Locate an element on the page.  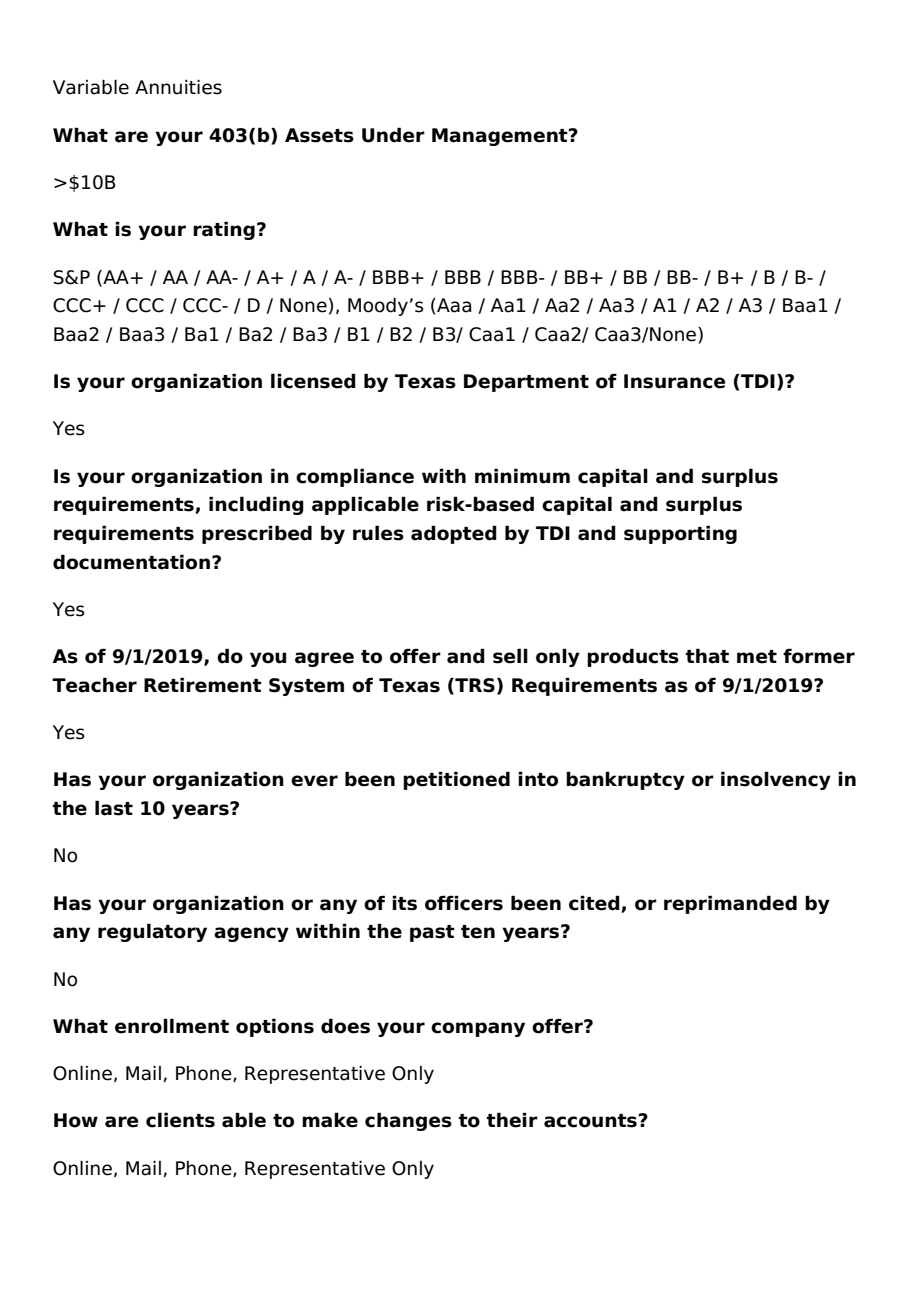
Aaa is located at coordinates (453, 305).
